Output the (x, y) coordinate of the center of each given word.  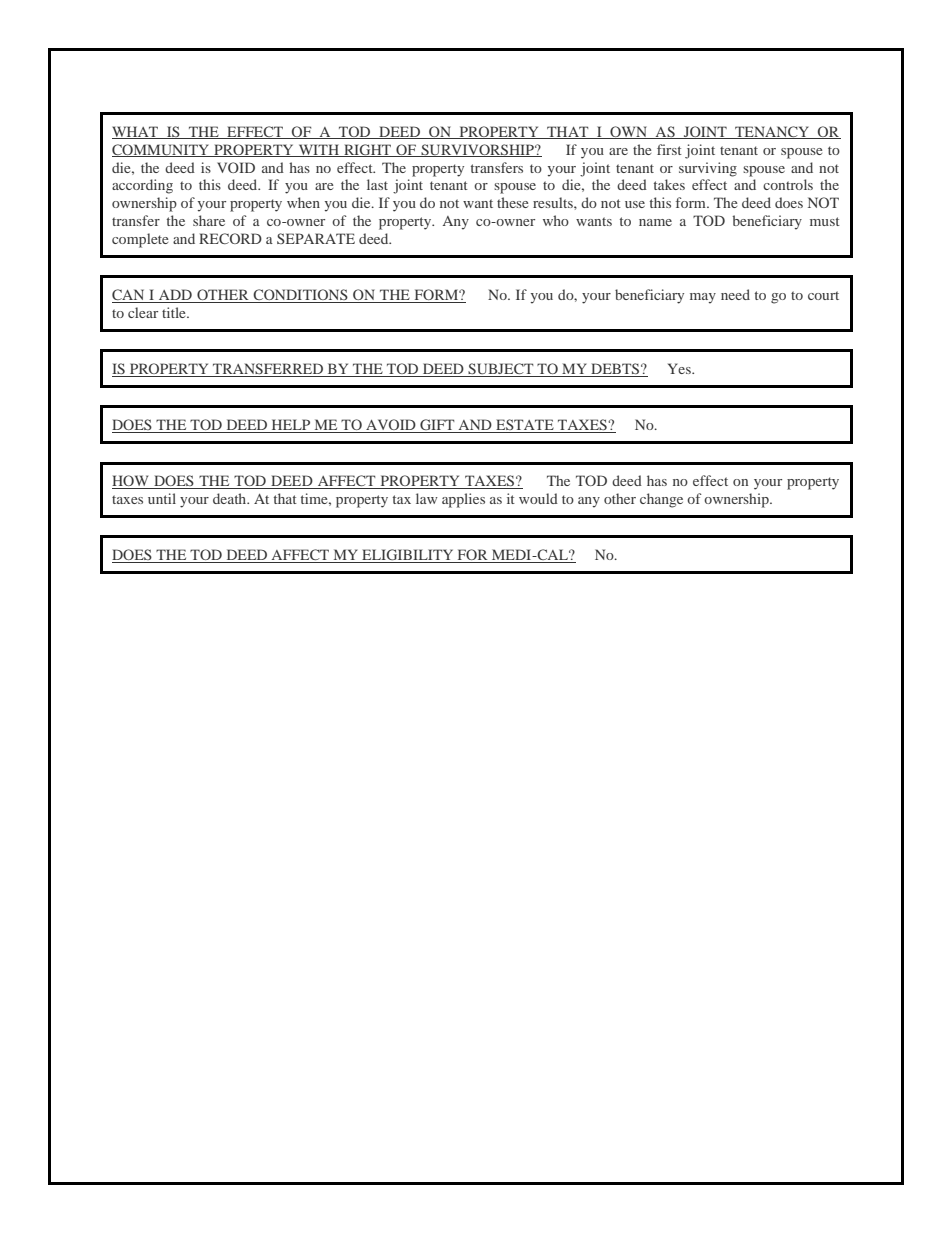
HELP (291, 426)
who (556, 220)
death (231, 498)
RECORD (230, 238)
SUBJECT (501, 370)
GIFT (437, 426)
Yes (680, 368)
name (655, 222)
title (175, 312)
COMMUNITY (162, 150)
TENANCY (772, 132)
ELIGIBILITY (408, 556)
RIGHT (368, 150)
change (661, 500)
